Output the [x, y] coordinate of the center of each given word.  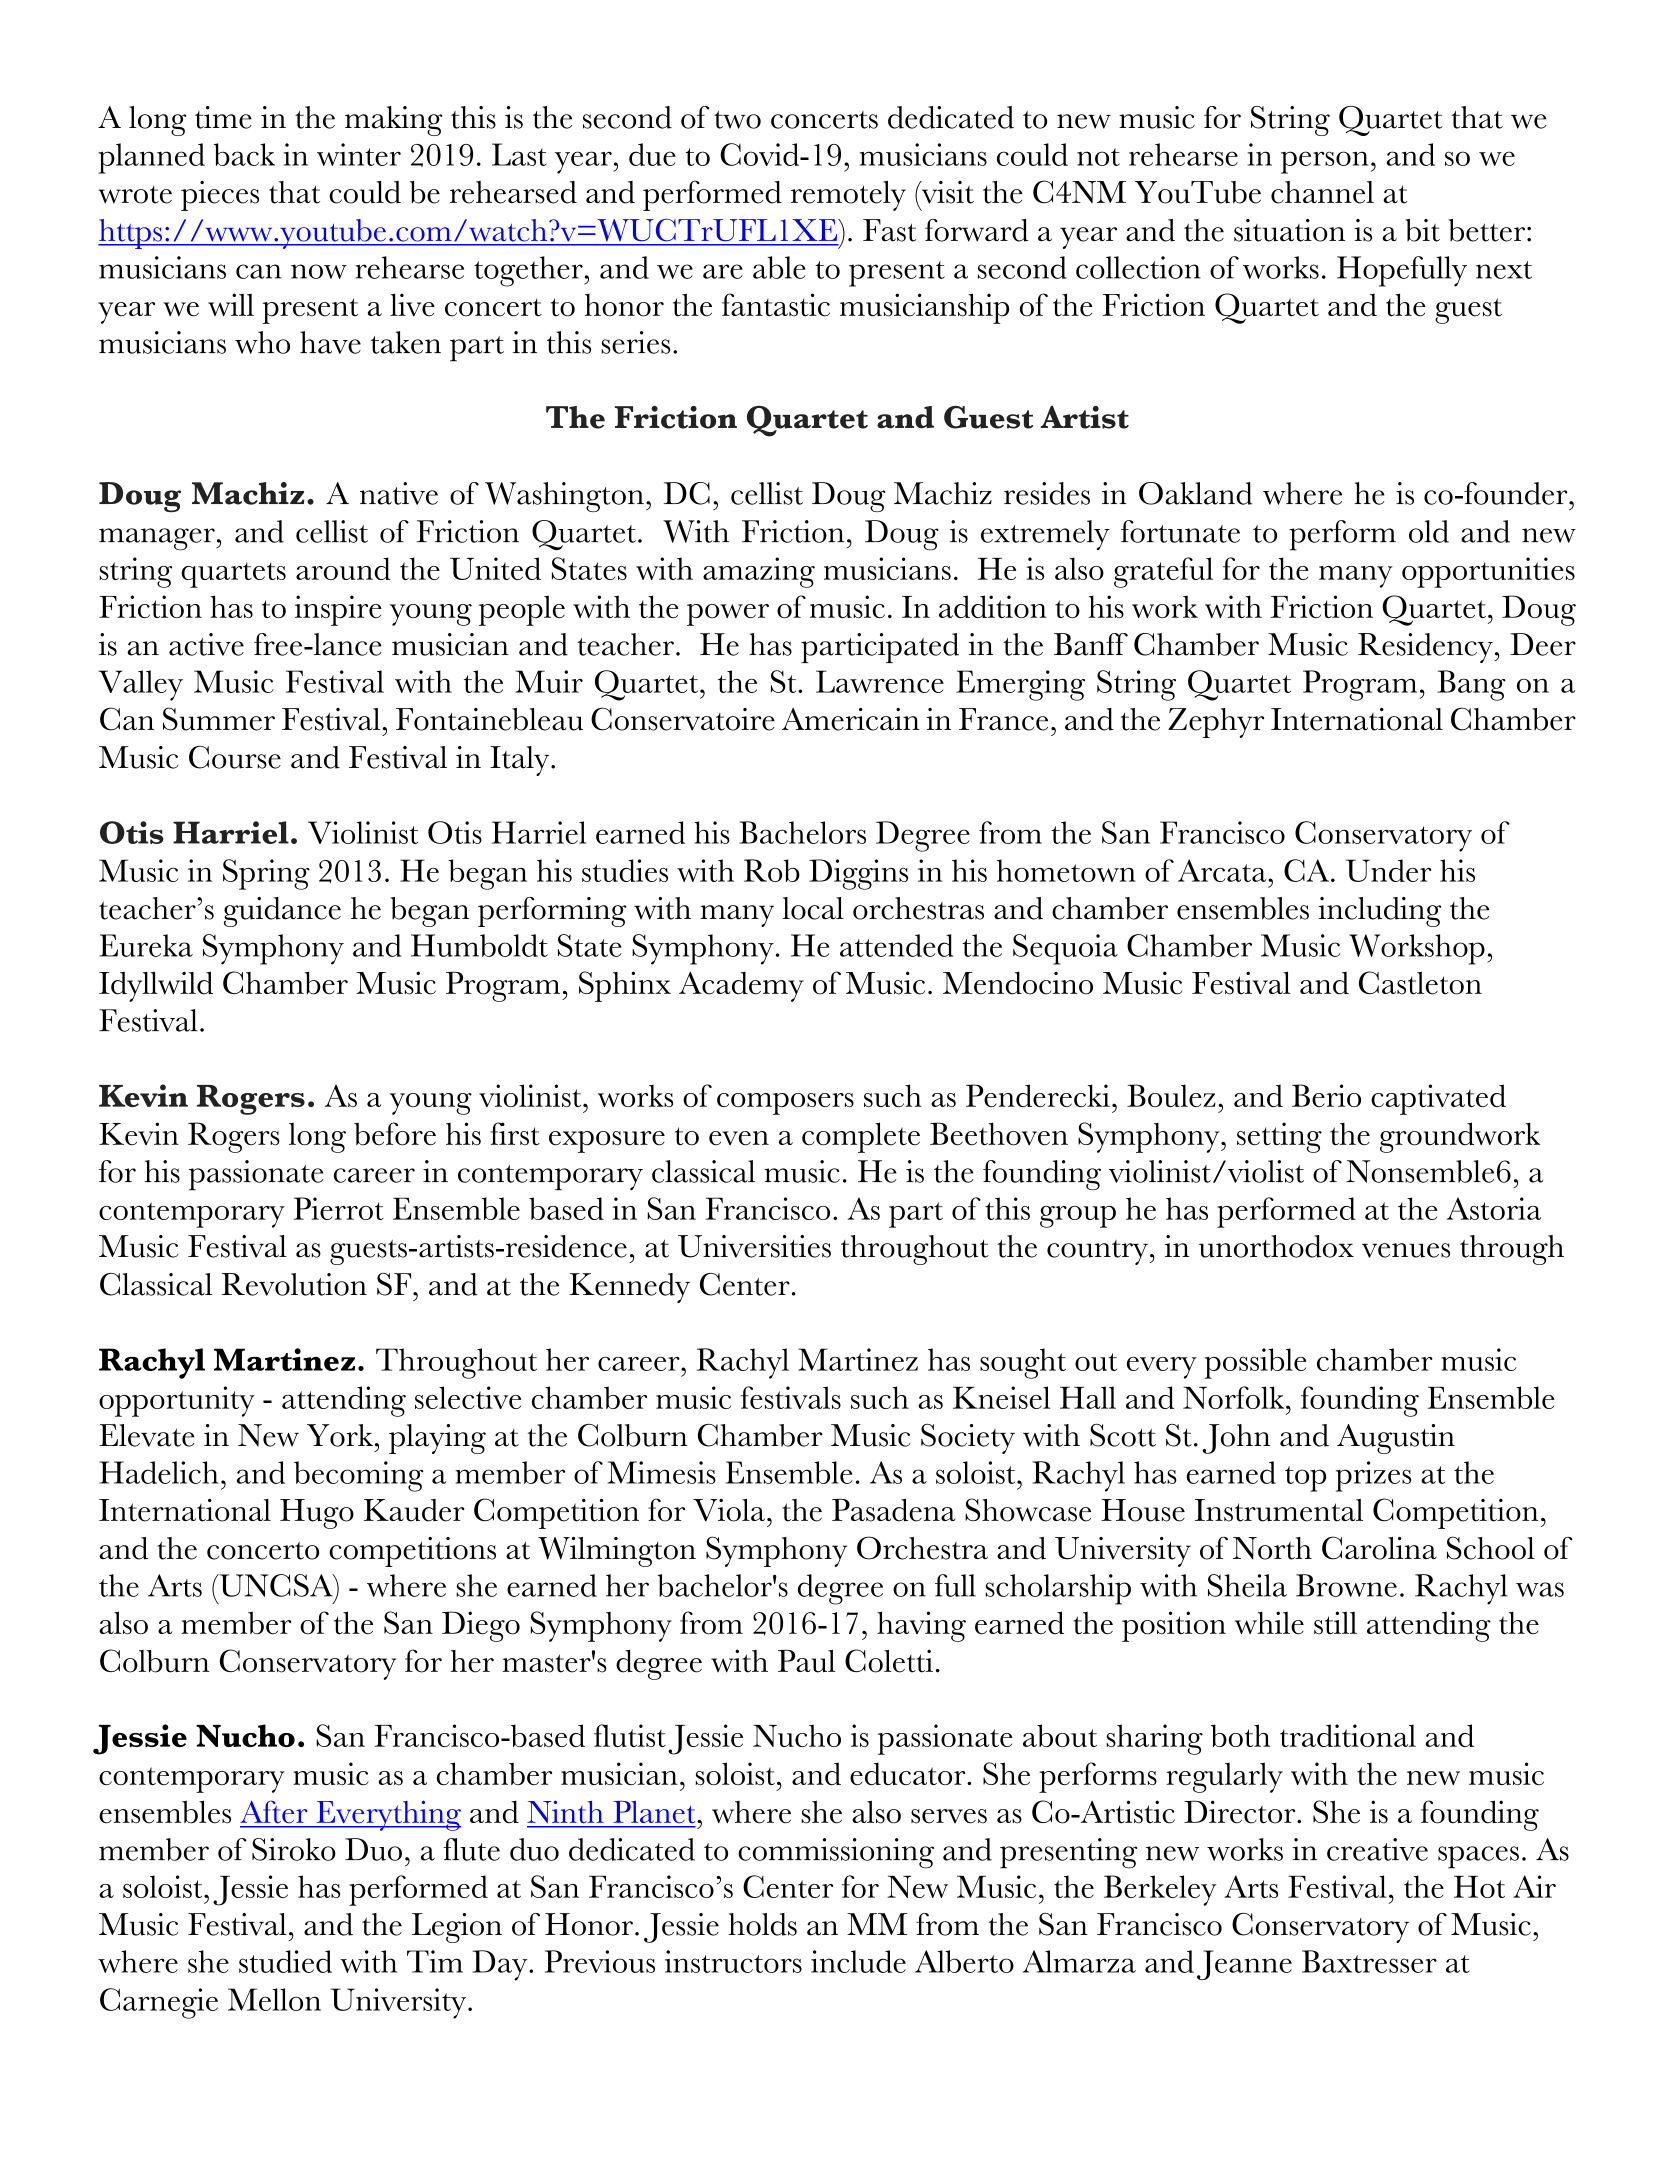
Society [968, 1439]
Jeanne [1244, 1965]
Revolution [294, 1284]
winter [359, 154]
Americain [851, 719]
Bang [1471, 685]
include [858, 1961]
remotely [848, 196]
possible [1256, 1363]
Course [235, 757]
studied [285, 1961]
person [1324, 162]
